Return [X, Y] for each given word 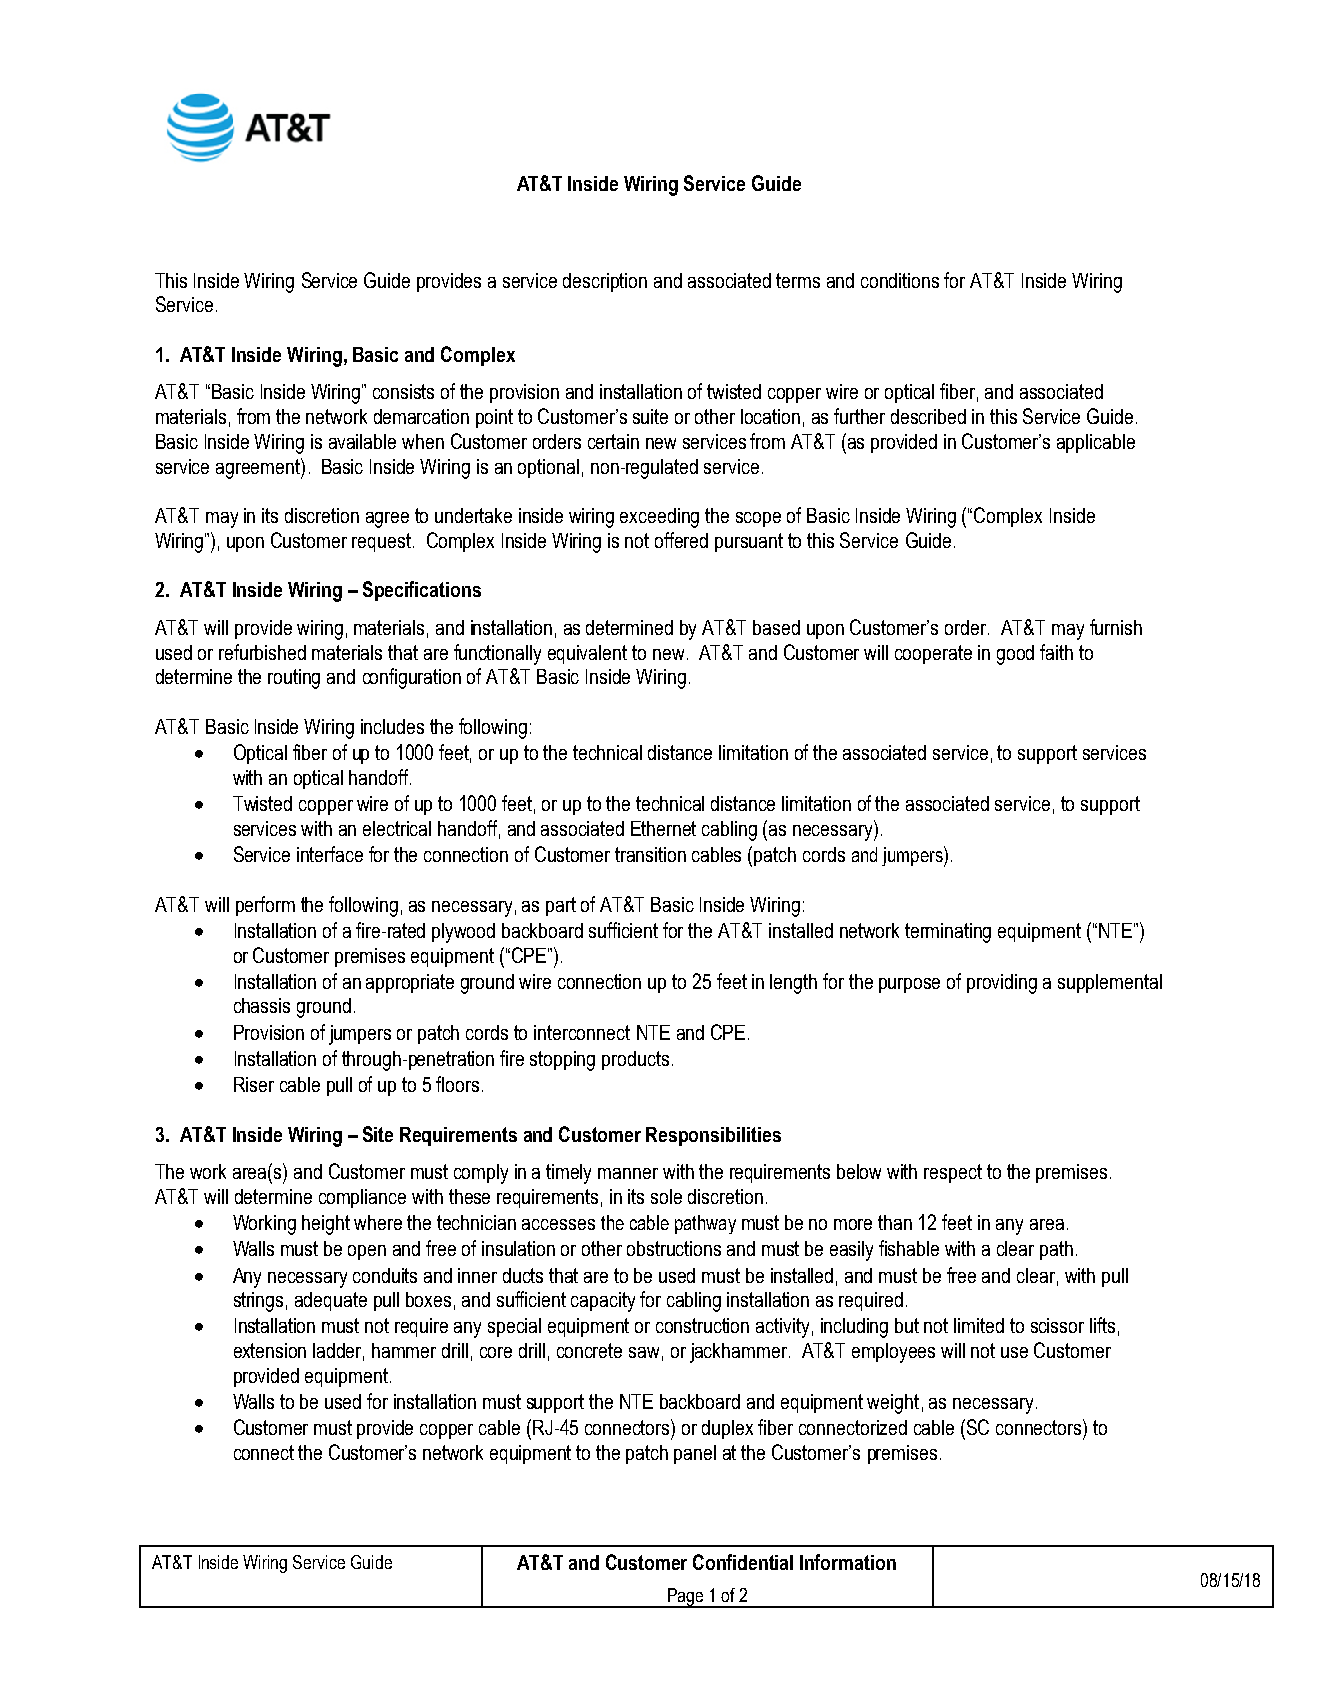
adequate [331, 1301]
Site [378, 1134]
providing [1002, 984]
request [383, 542]
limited [979, 1325]
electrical [397, 828]
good [1015, 655]
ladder [338, 1352]
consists [403, 391]
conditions [900, 280]
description [605, 282]
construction [702, 1325]
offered [681, 540]
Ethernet [663, 828]
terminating [948, 933]
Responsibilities [713, 1136]
